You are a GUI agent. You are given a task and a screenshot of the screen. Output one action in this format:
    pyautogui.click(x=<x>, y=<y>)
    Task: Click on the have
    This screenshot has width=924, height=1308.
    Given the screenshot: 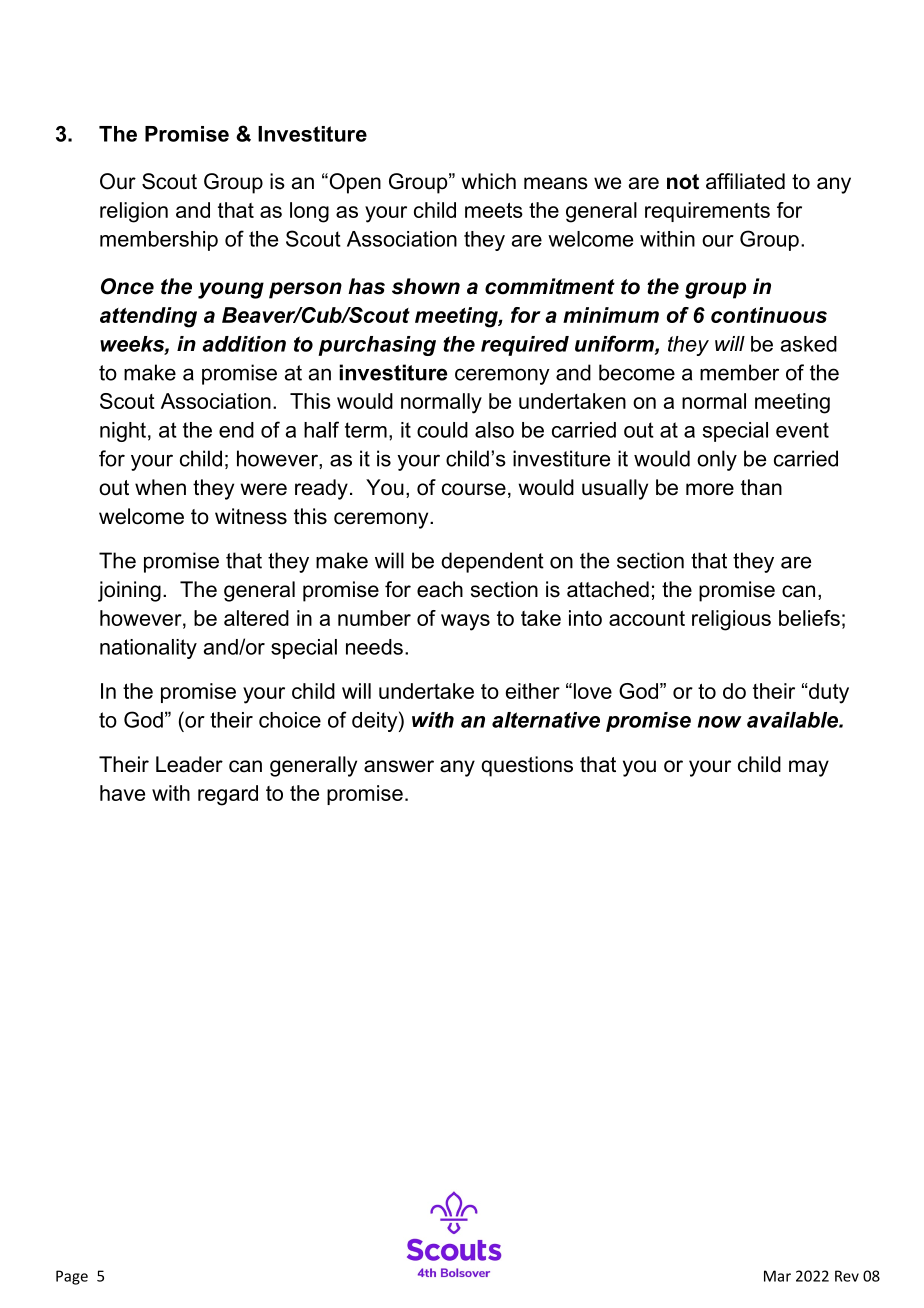 What is the action you would take?
    pyautogui.click(x=122, y=793)
